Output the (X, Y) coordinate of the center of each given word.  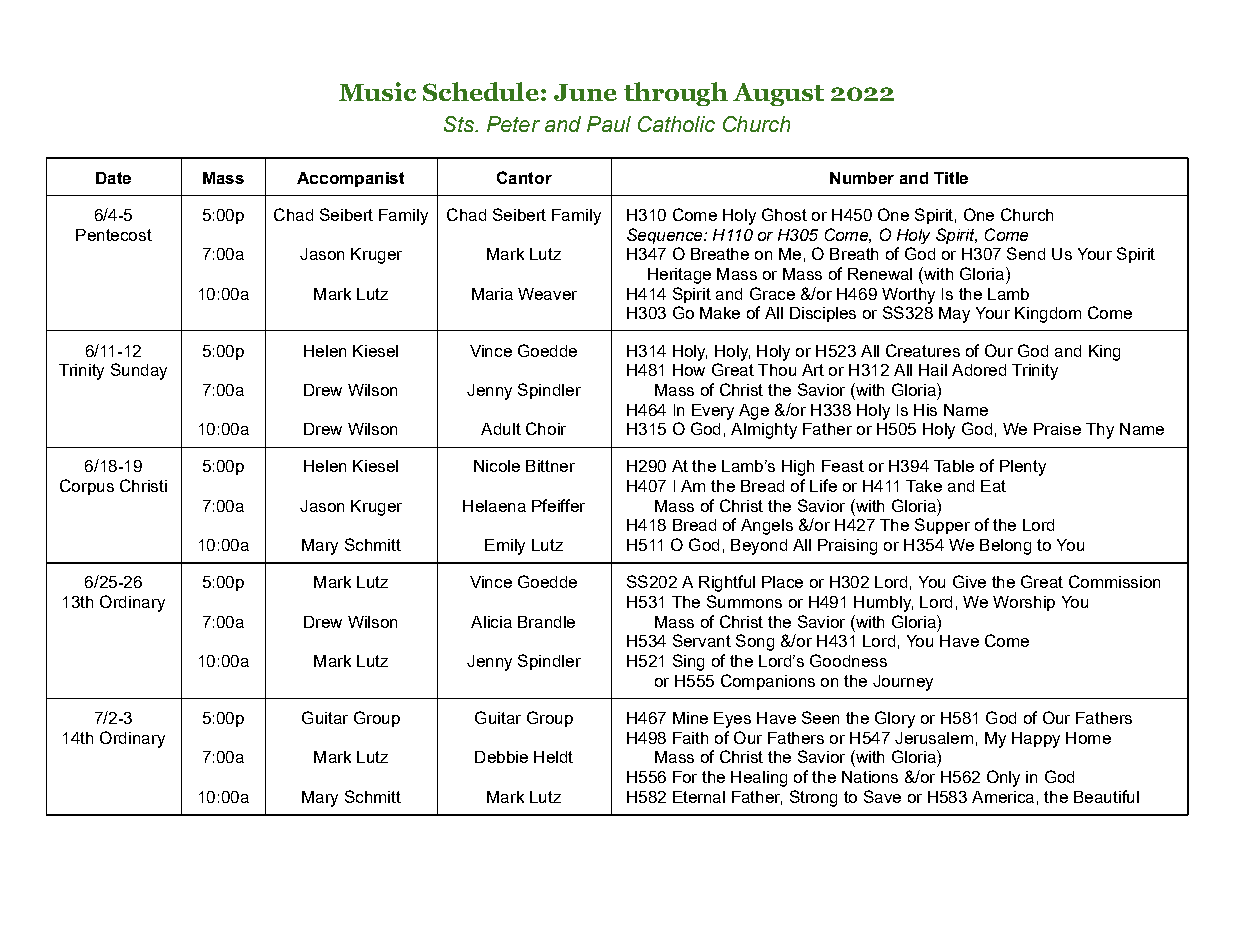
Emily (505, 547)
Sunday (139, 371)
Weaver (547, 294)
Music (377, 91)
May (954, 315)
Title (951, 178)
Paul (609, 124)
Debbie (501, 757)
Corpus (87, 487)
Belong (1005, 547)
